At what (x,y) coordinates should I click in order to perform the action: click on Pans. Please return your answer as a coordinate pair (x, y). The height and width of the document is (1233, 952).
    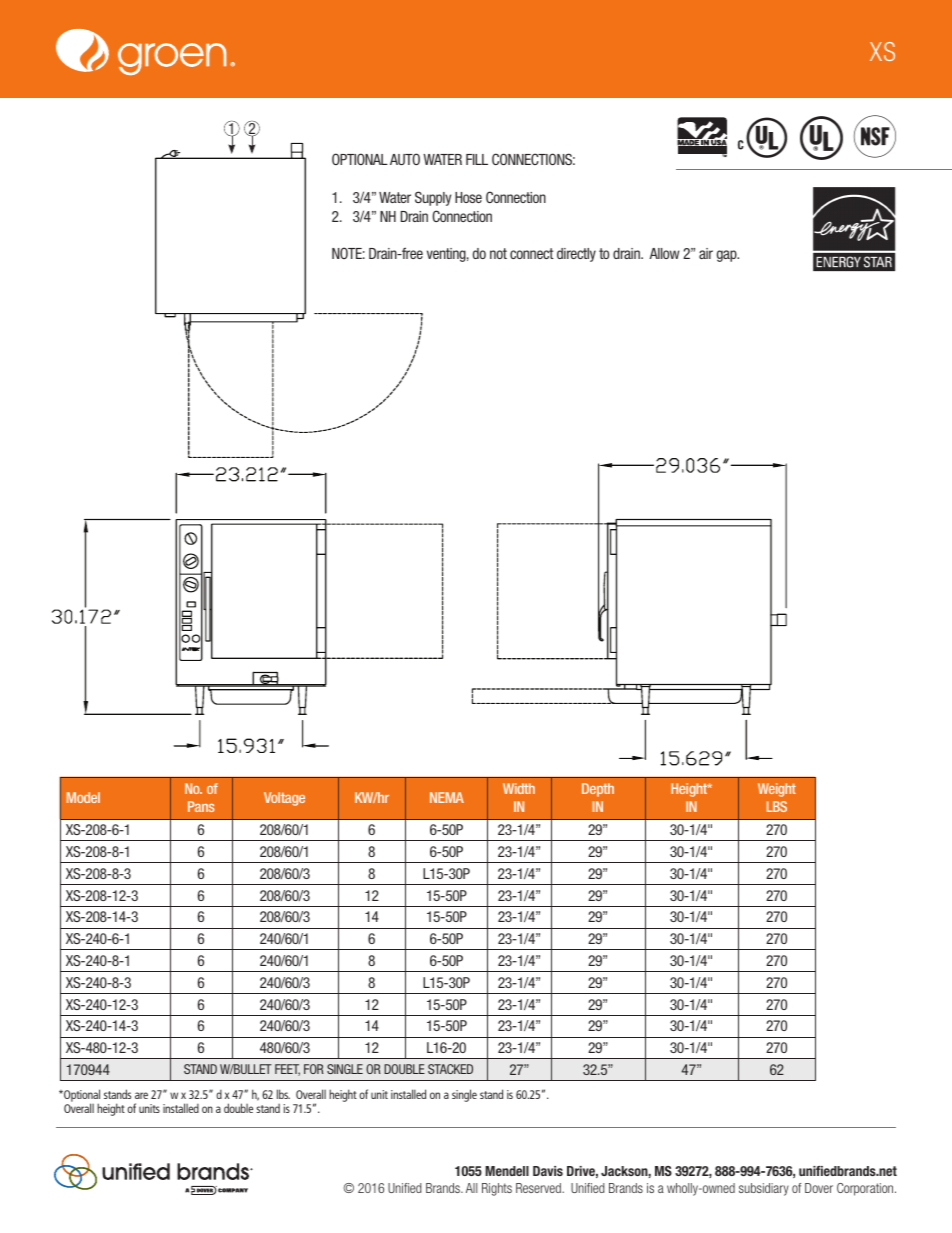
    Looking at the image, I should click on (201, 806).
